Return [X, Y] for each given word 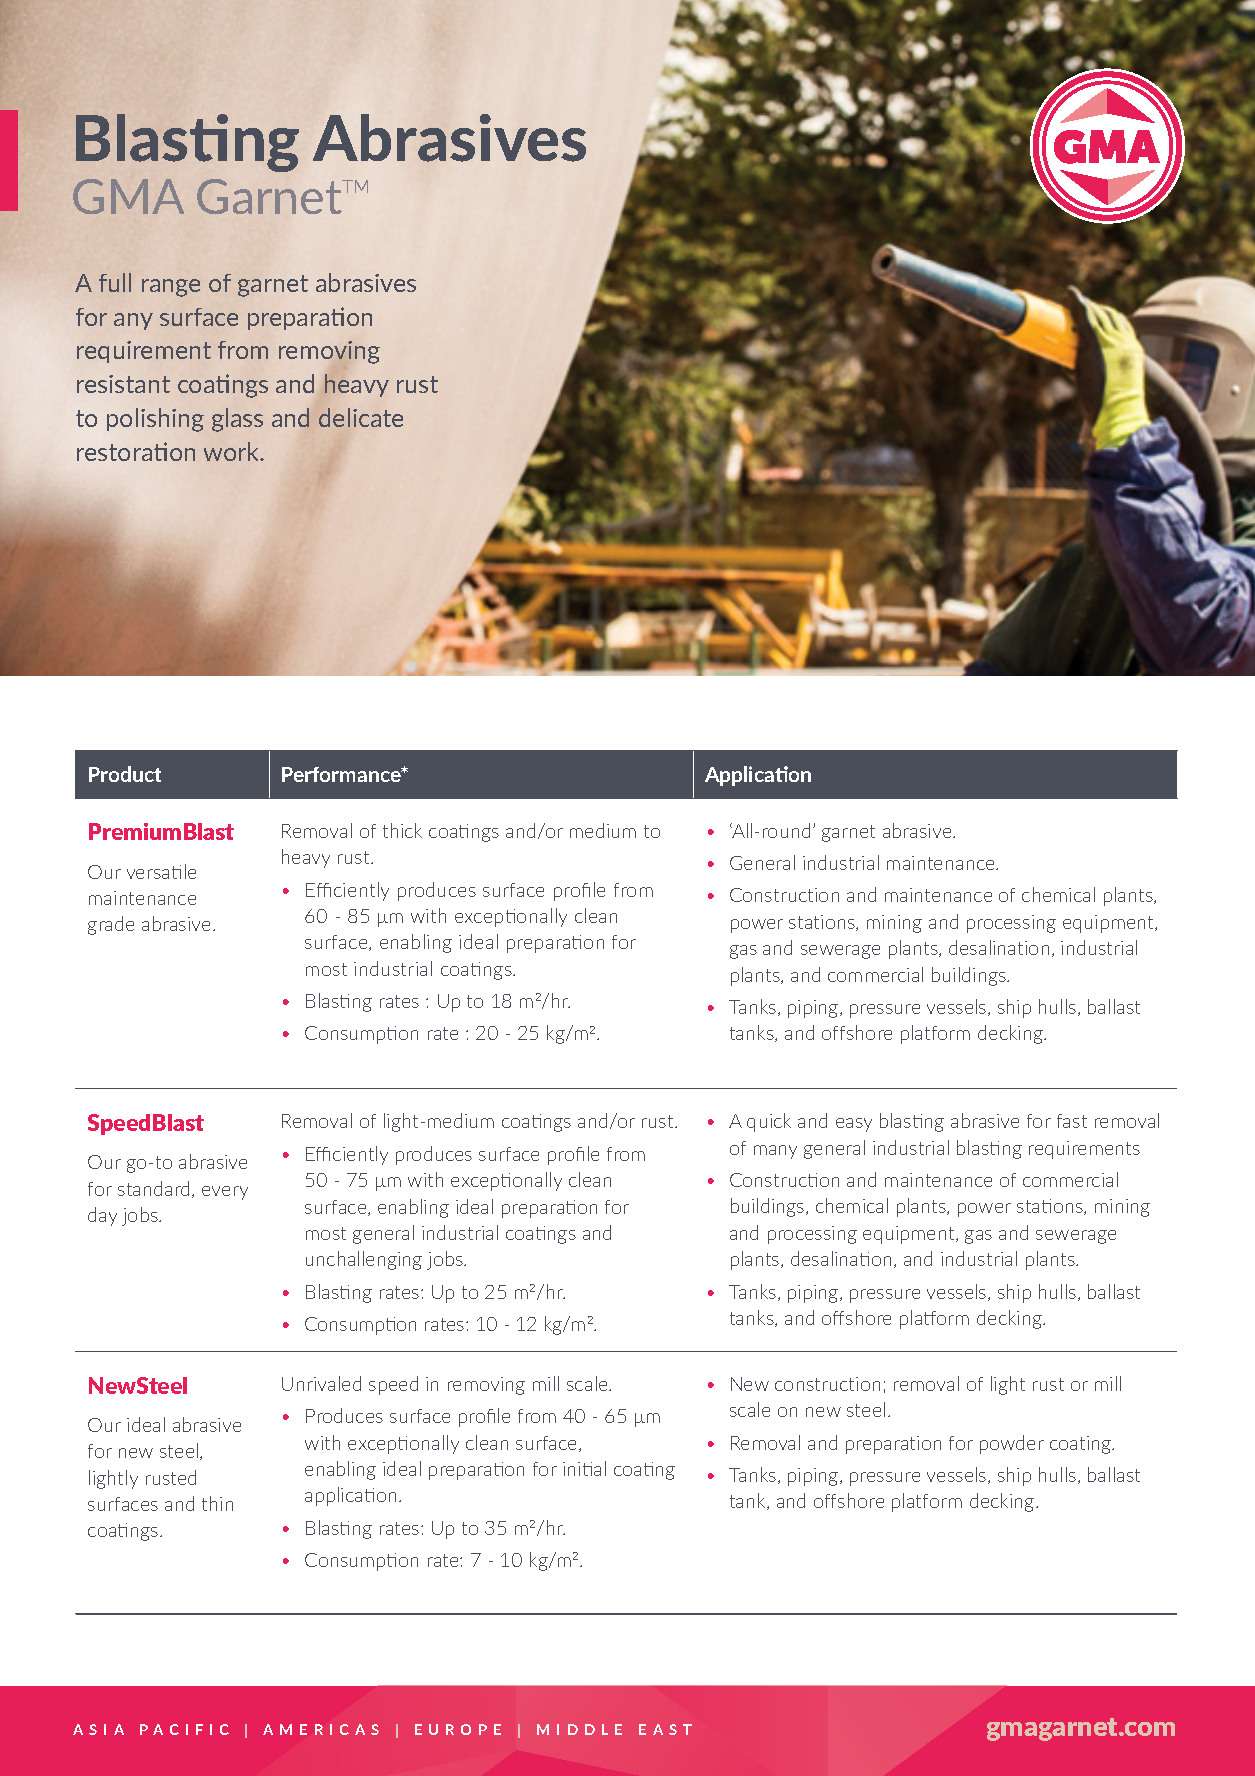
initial [584, 1468]
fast [1072, 1121]
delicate [361, 417]
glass [237, 420]
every [225, 1193]
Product [125, 774]
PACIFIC [184, 1729]
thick [402, 830]
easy [854, 1125]
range [171, 288]
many [775, 1152]
